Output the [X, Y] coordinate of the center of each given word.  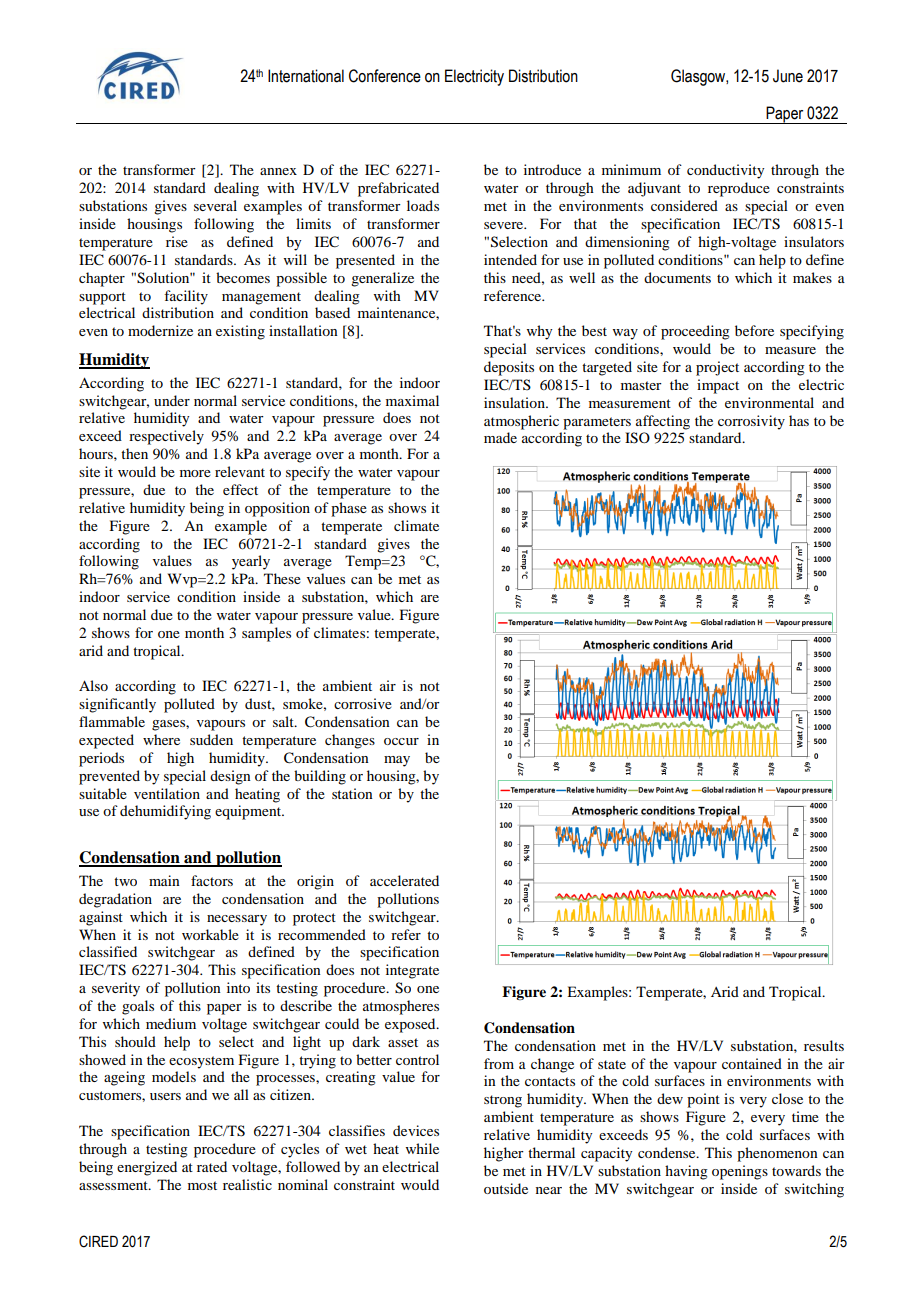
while [422, 1148]
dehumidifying [165, 812]
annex [278, 171]
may [397, 761]
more [195, 473]
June [788, 76]
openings [740, 1172]
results [824, 1045]
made [500, 437]
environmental [769, 402]
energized [147, 1168]
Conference [385, 76]
